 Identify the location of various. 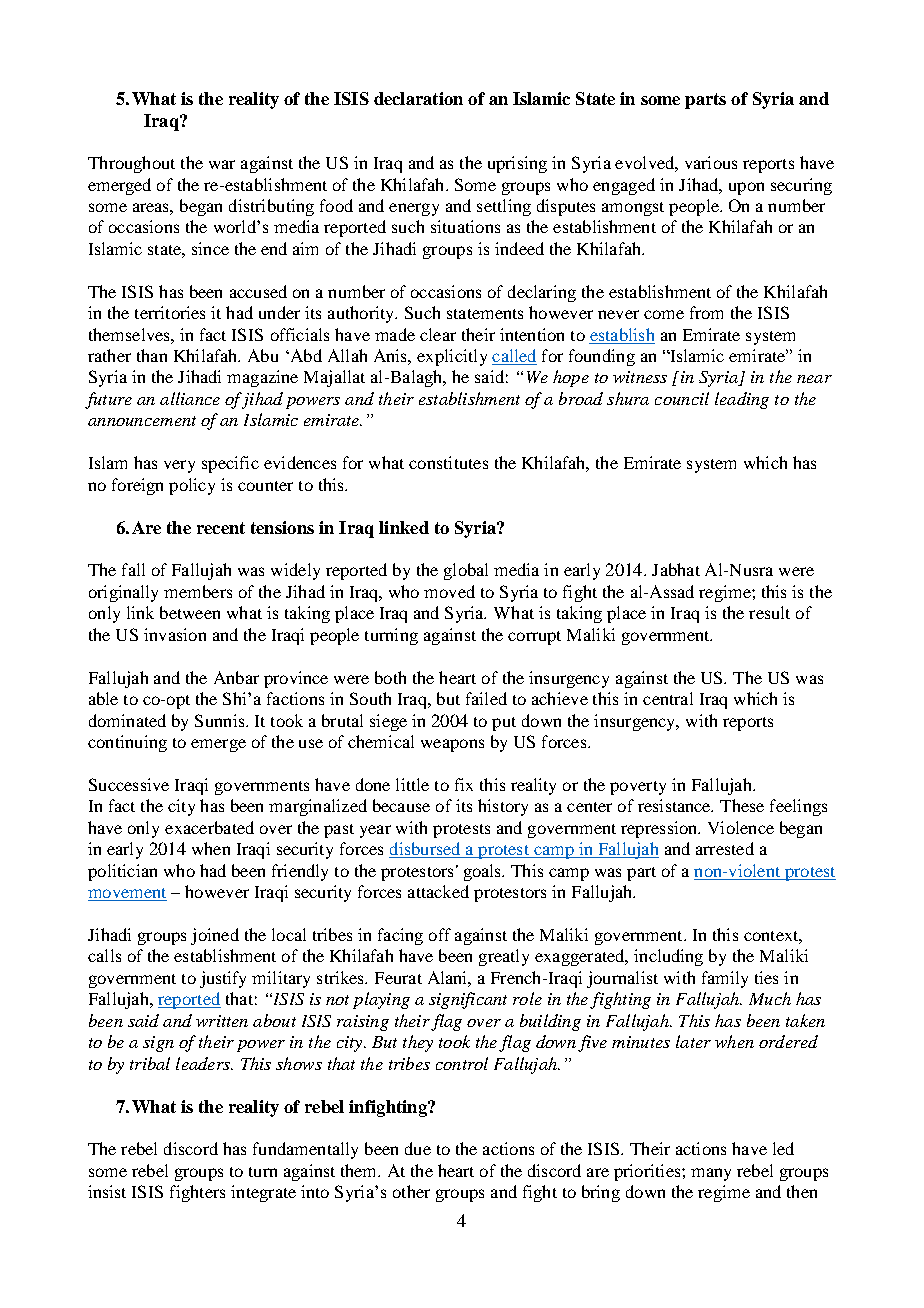
(711, 162).
